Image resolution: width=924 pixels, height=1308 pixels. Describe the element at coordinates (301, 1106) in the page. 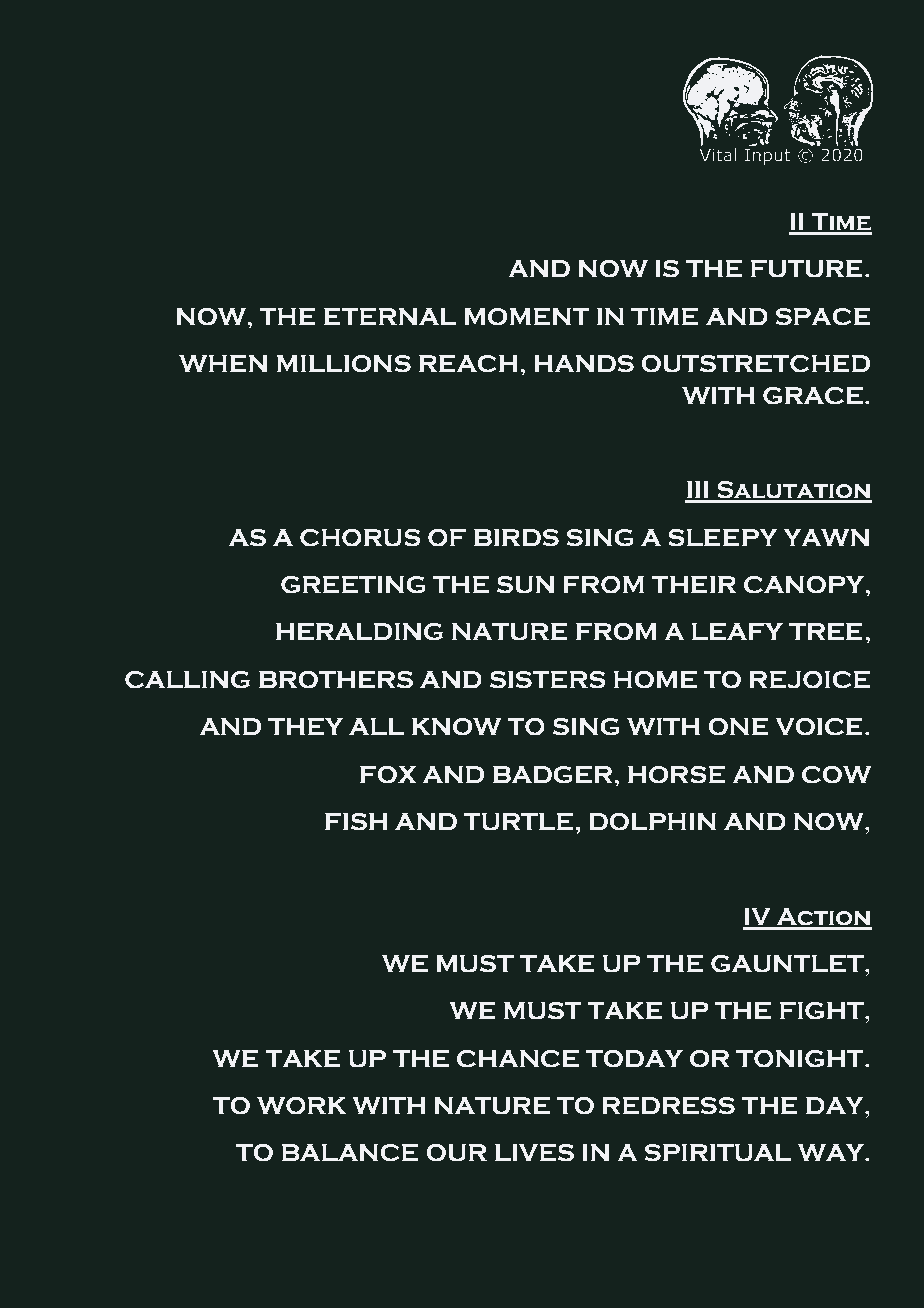

I see `WORK` at that location.
